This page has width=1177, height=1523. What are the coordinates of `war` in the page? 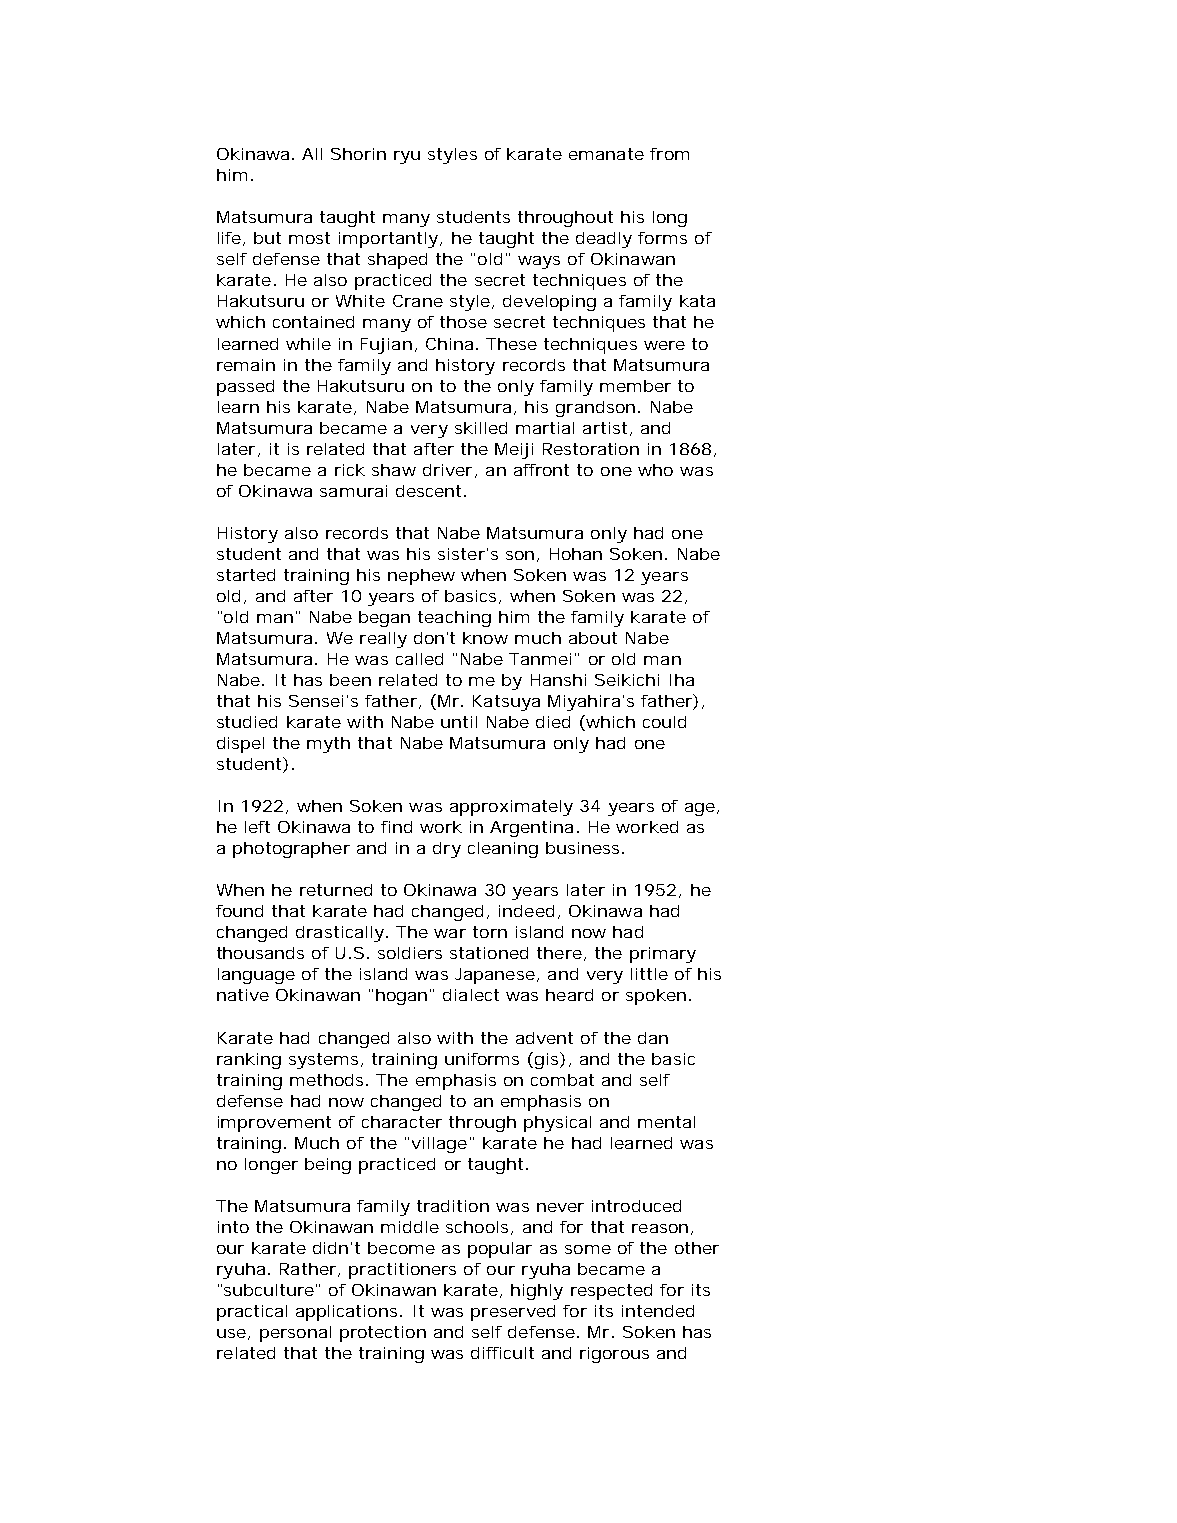 It's located at (450, 933).
